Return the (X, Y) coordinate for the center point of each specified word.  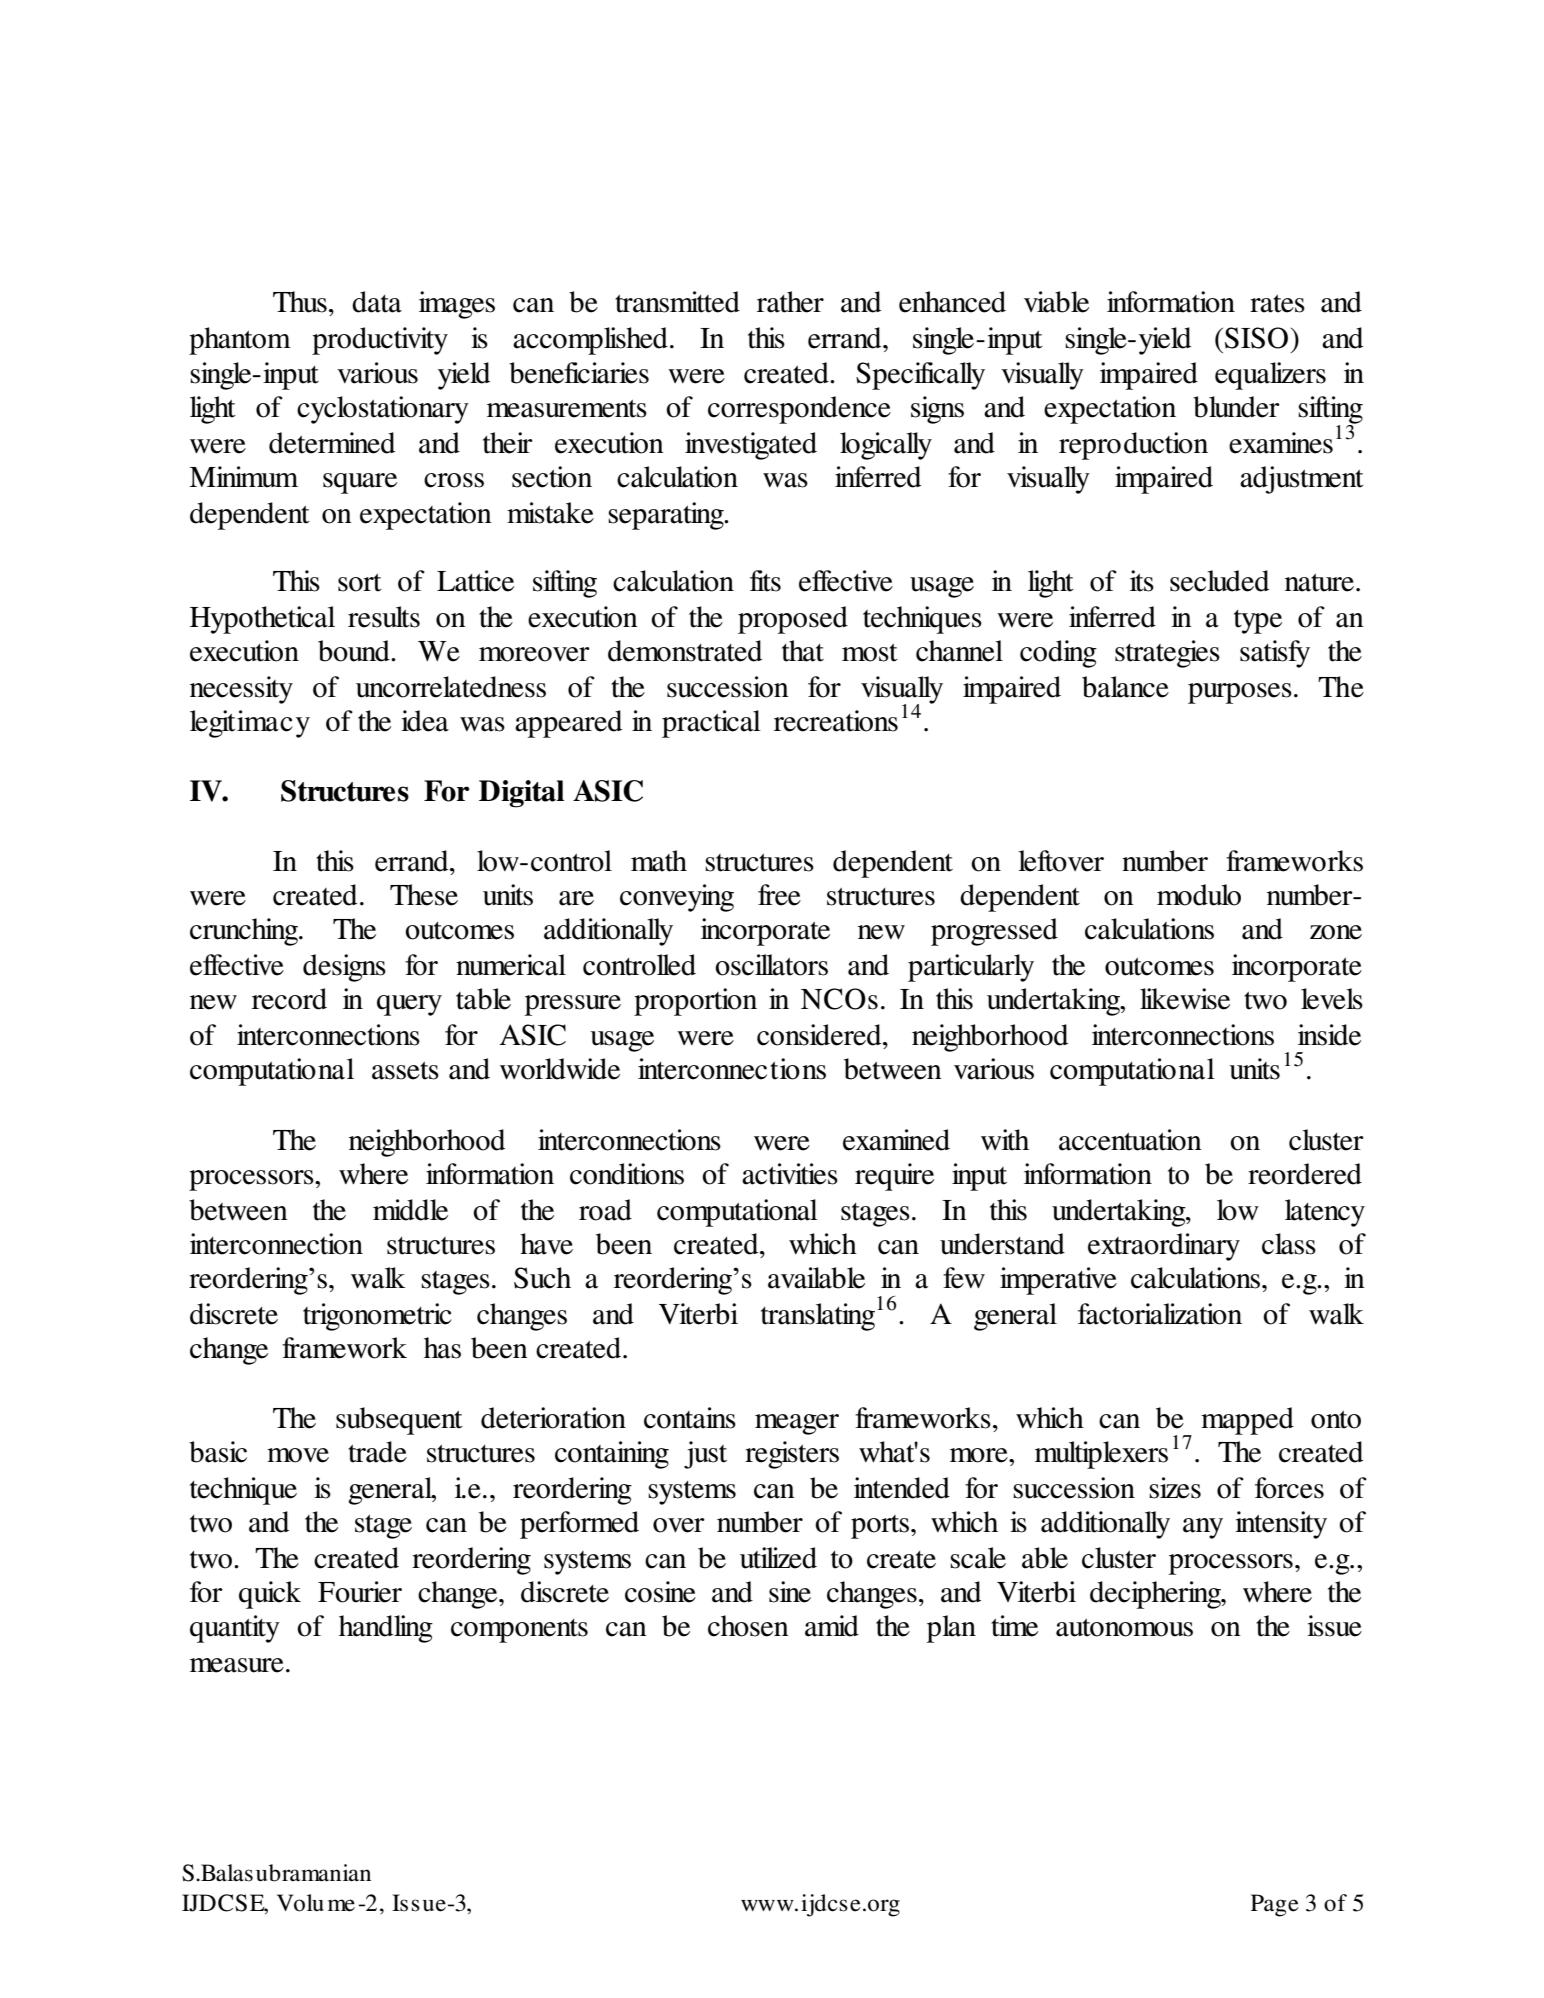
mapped (1247, 1421)
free (779, 895)
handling (386, 1629)
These (424, 895)
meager (797, 1424)
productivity (380, 341)
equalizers (1270, 376)
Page (1275, 1905)
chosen (748, 1626)
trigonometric (377, 1317)
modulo (1199, 895)
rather (790, 302)
